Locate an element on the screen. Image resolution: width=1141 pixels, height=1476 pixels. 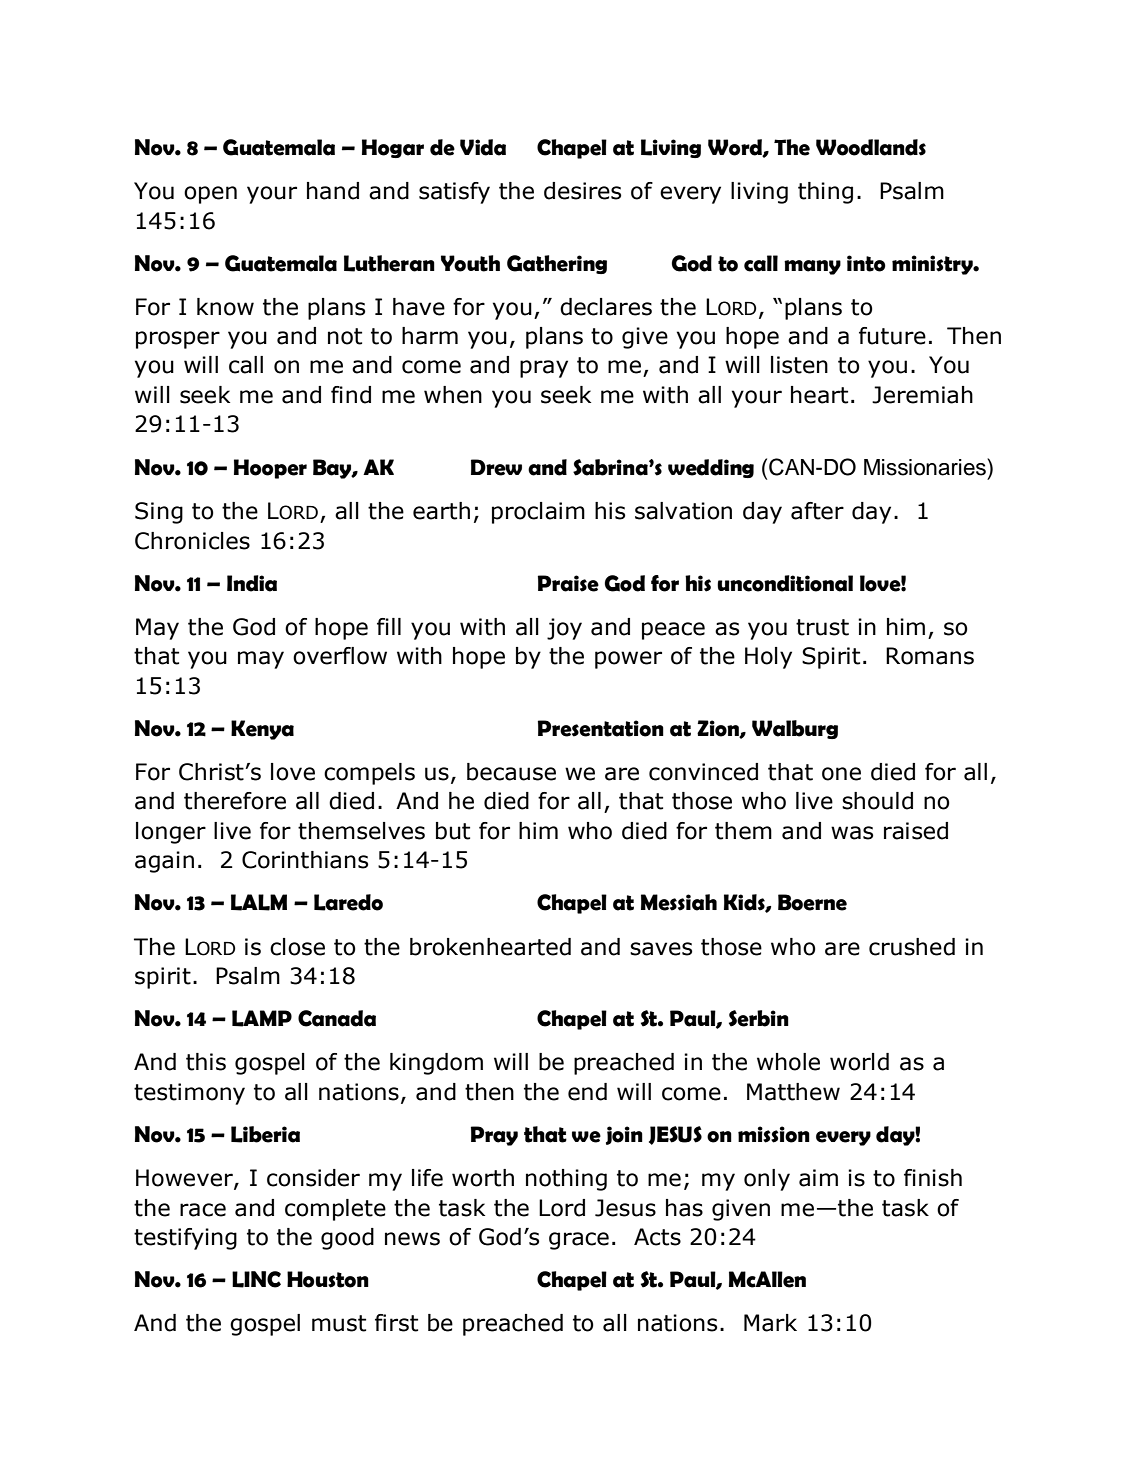
LINC is located at coordinates (256, 1279).
